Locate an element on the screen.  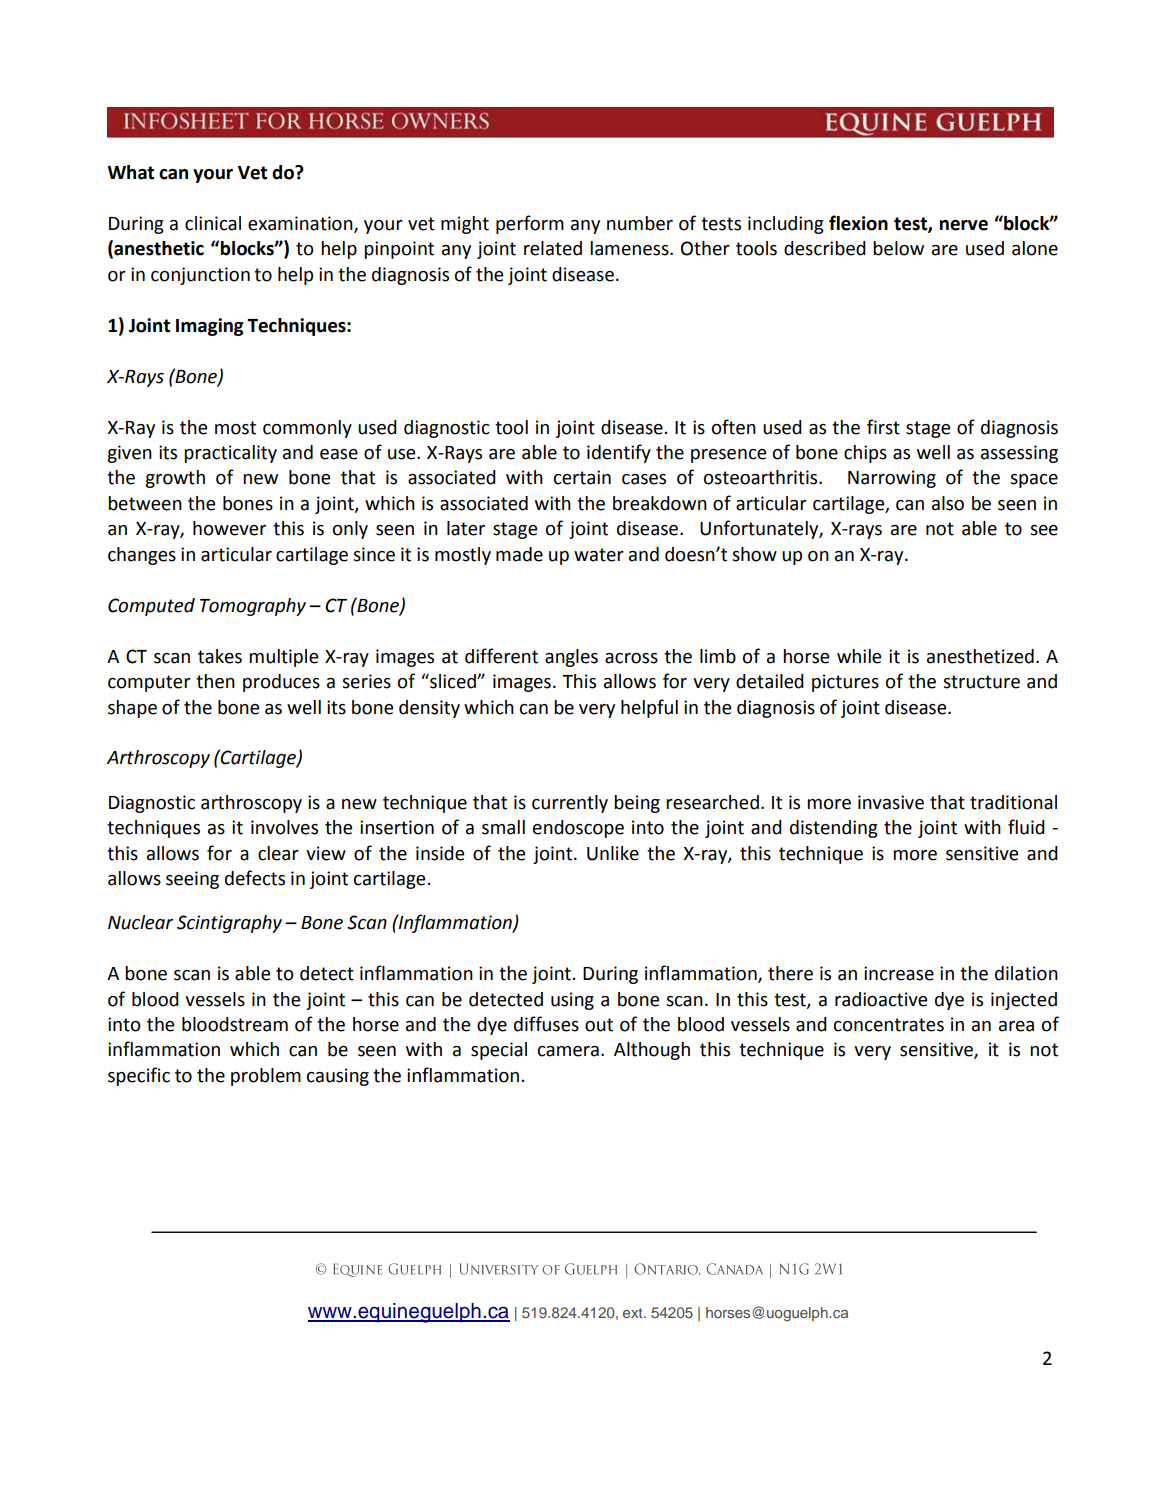
clinical is located at coordinates (213, 223).
